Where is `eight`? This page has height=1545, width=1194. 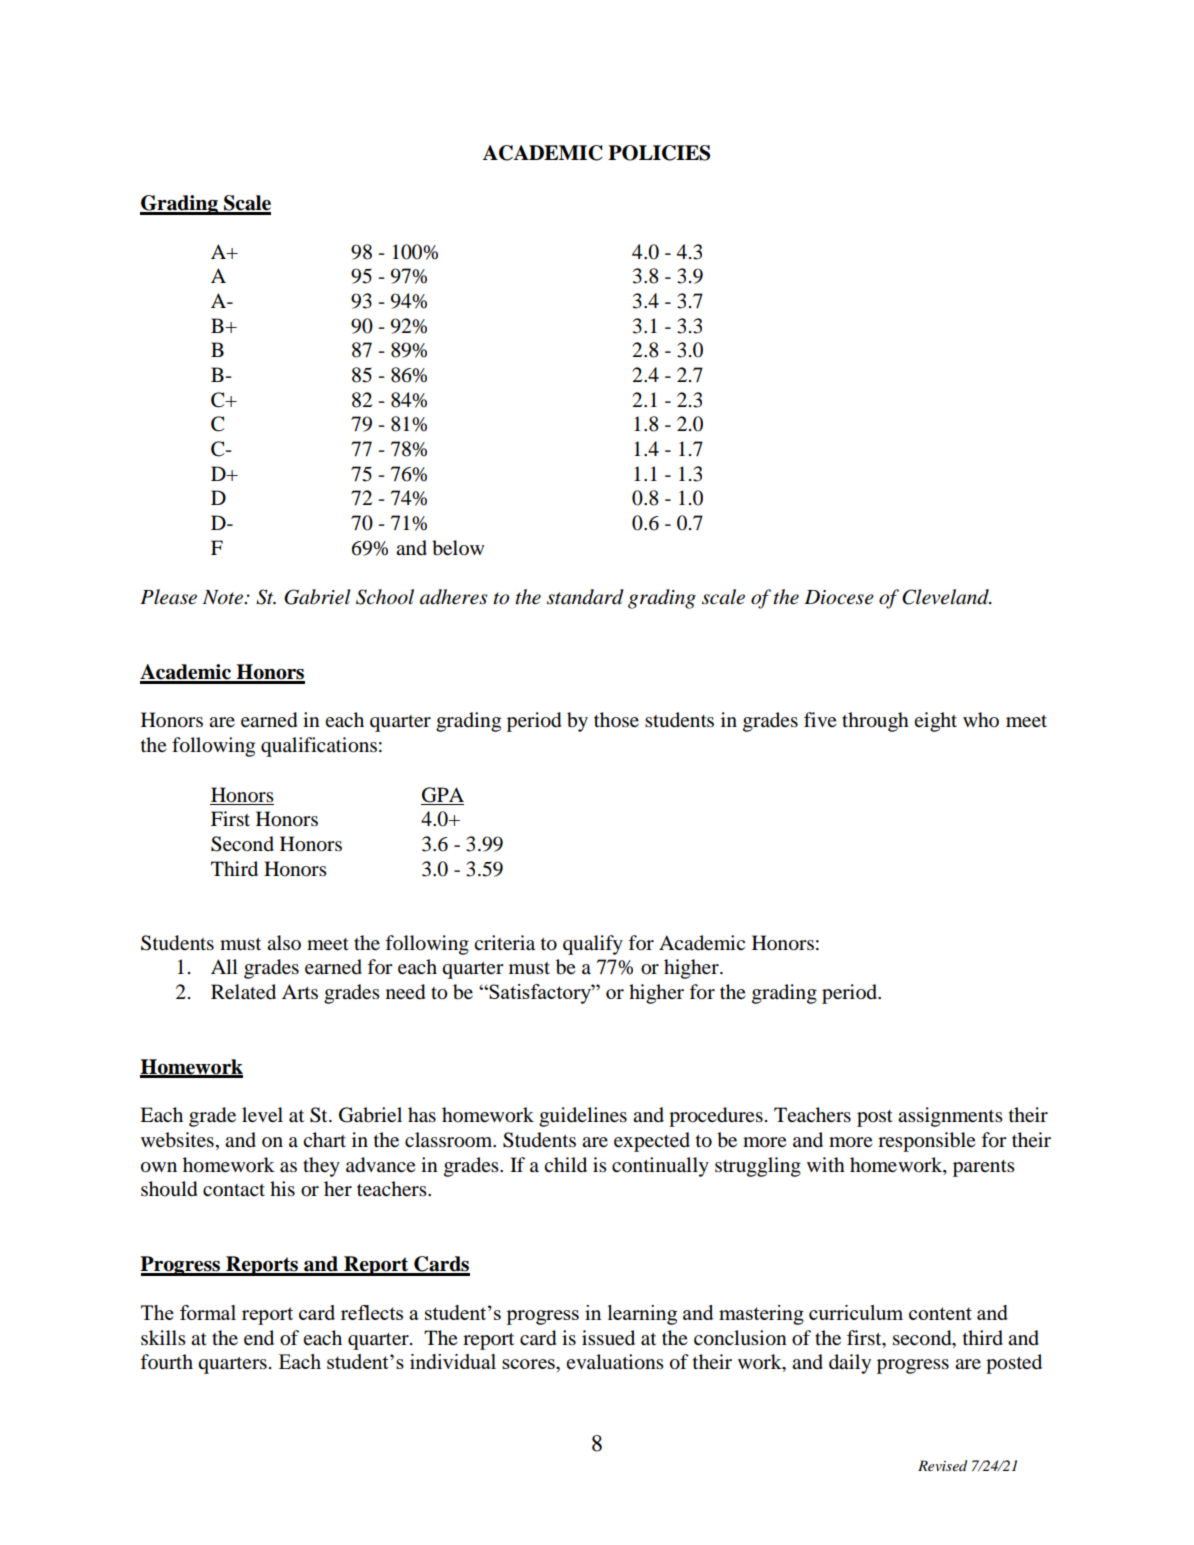
eight is located at coordinates (935, 722).
